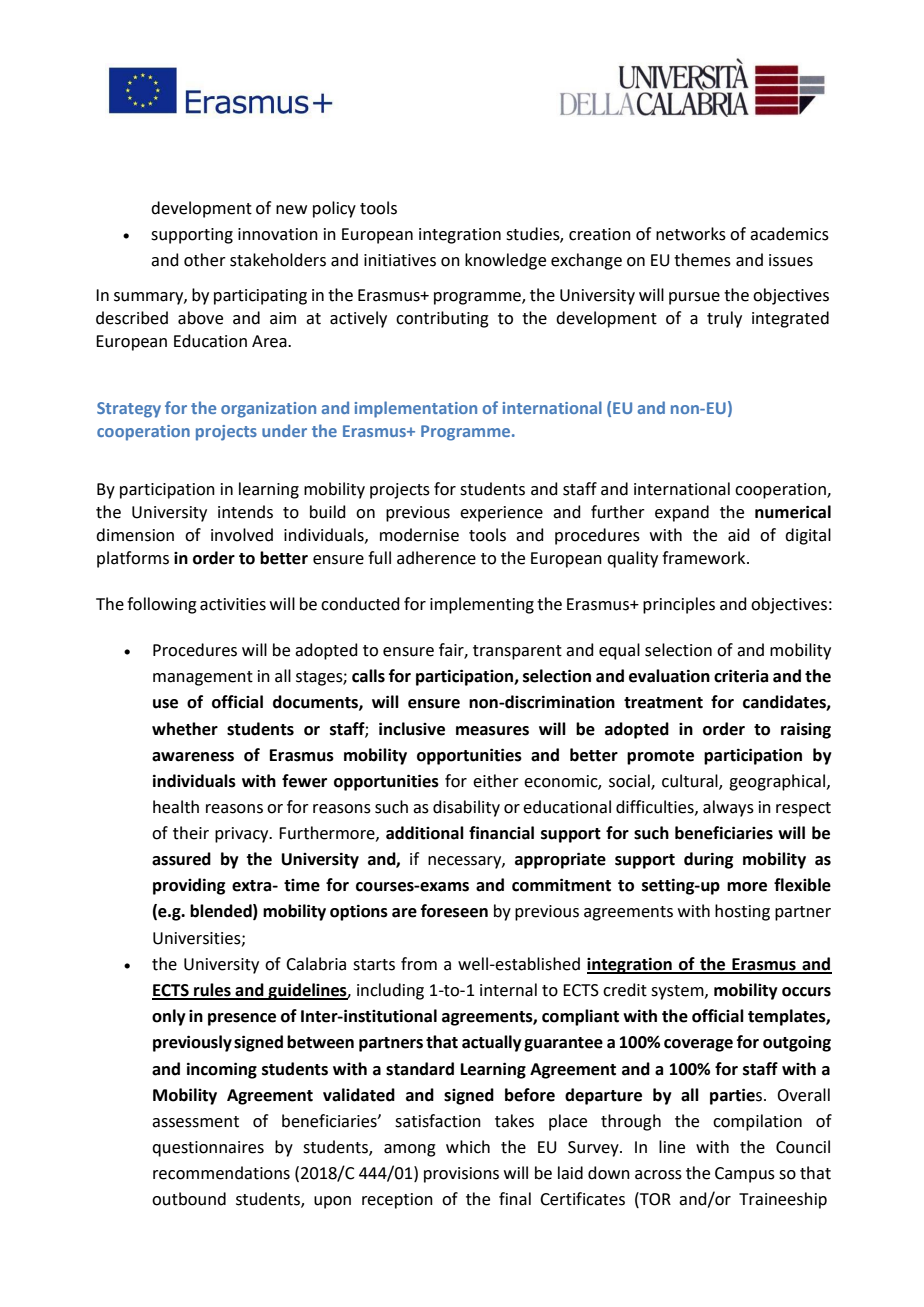  Describe the element at coordinates (742, 912) in the screenshot. I see `hosting` at that location.
